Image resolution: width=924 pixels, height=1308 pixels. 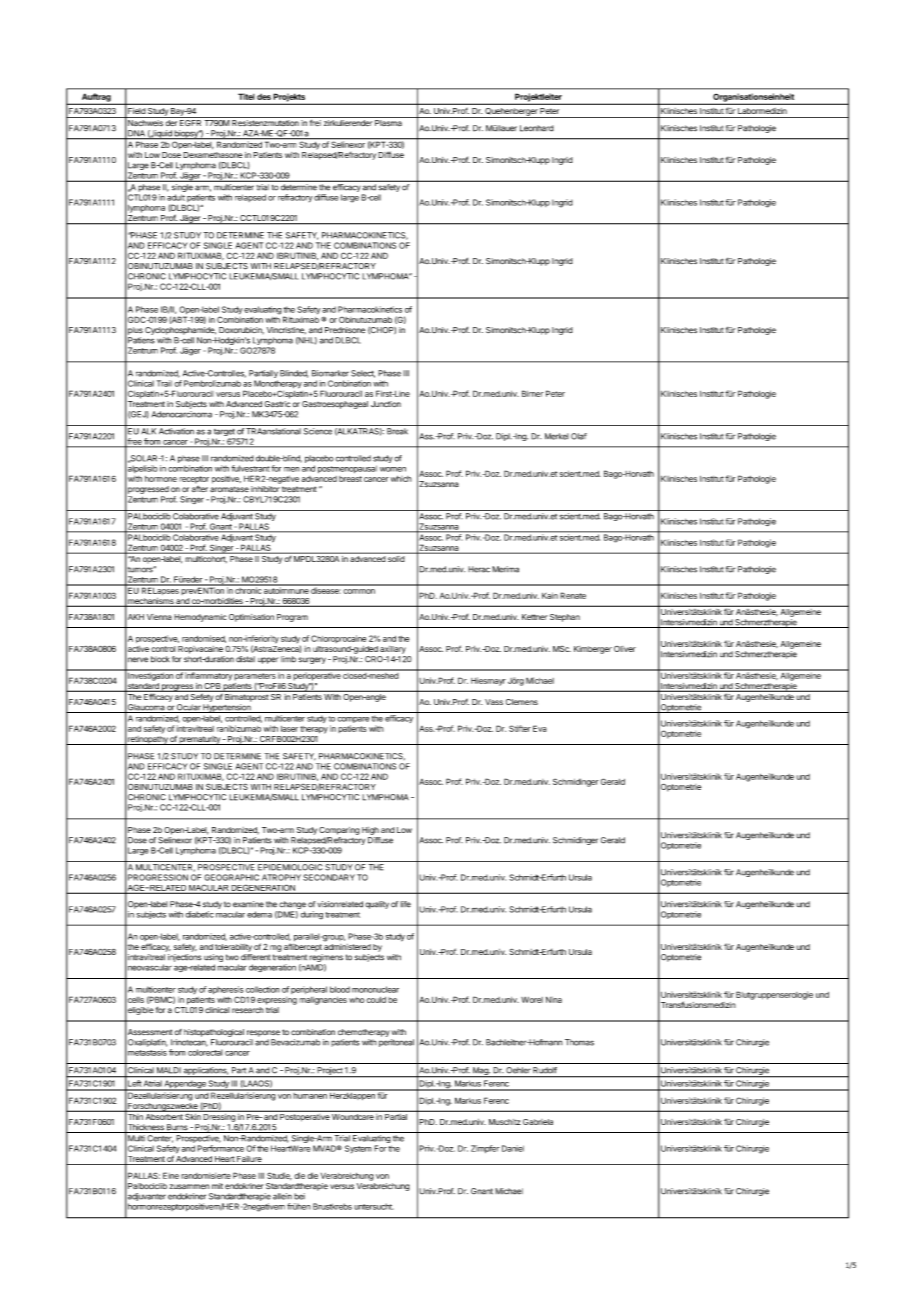 I want to click on aromatase, so click(x=229, y=489).
